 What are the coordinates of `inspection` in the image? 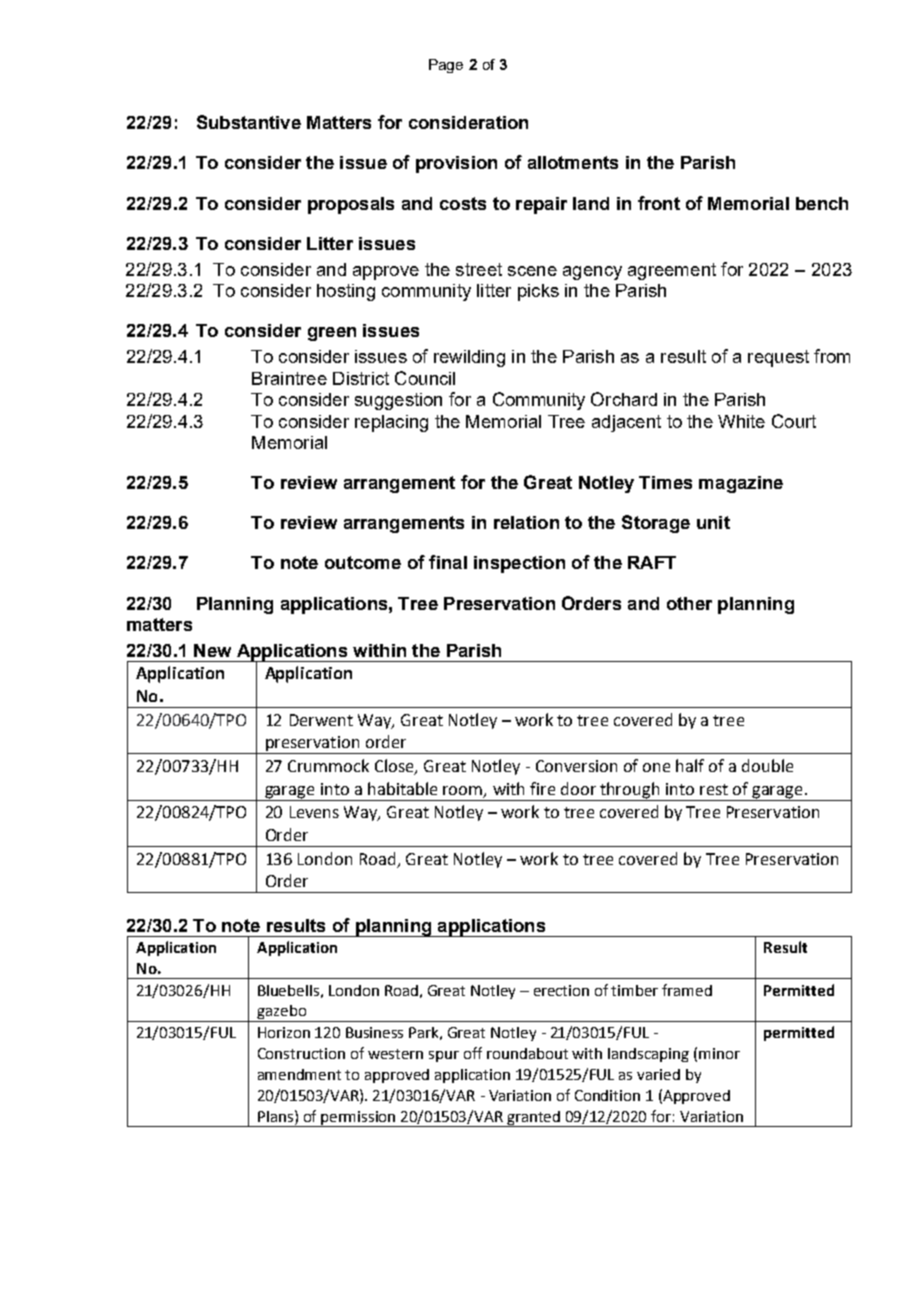 It's located at (519, 564).
